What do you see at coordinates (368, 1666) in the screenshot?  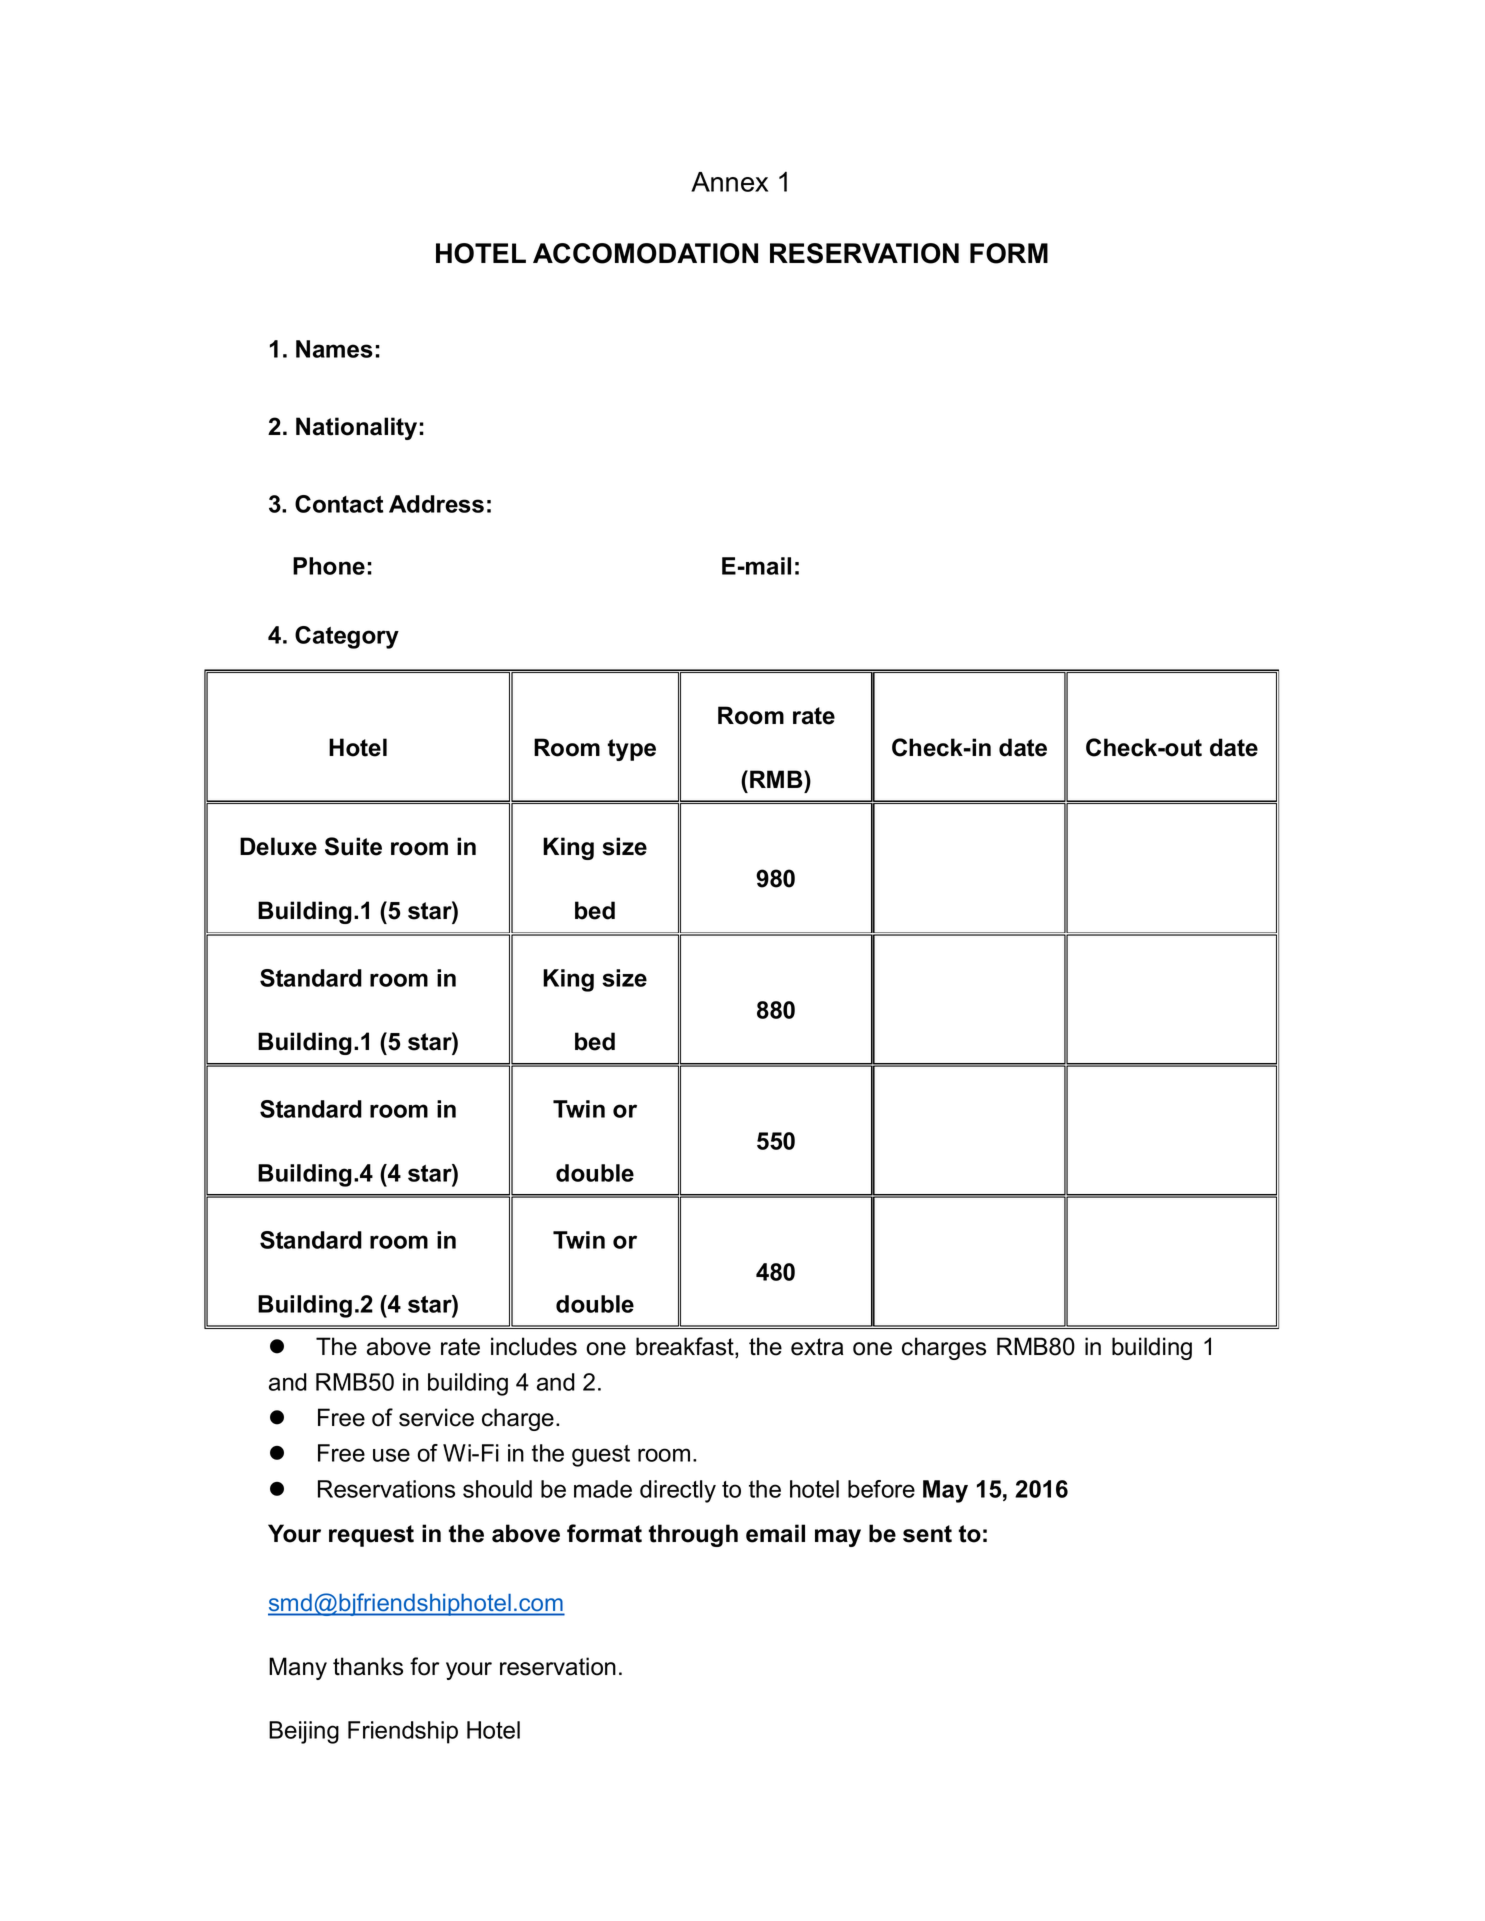 I see `thanks` at bounding box center [368, 1666].
